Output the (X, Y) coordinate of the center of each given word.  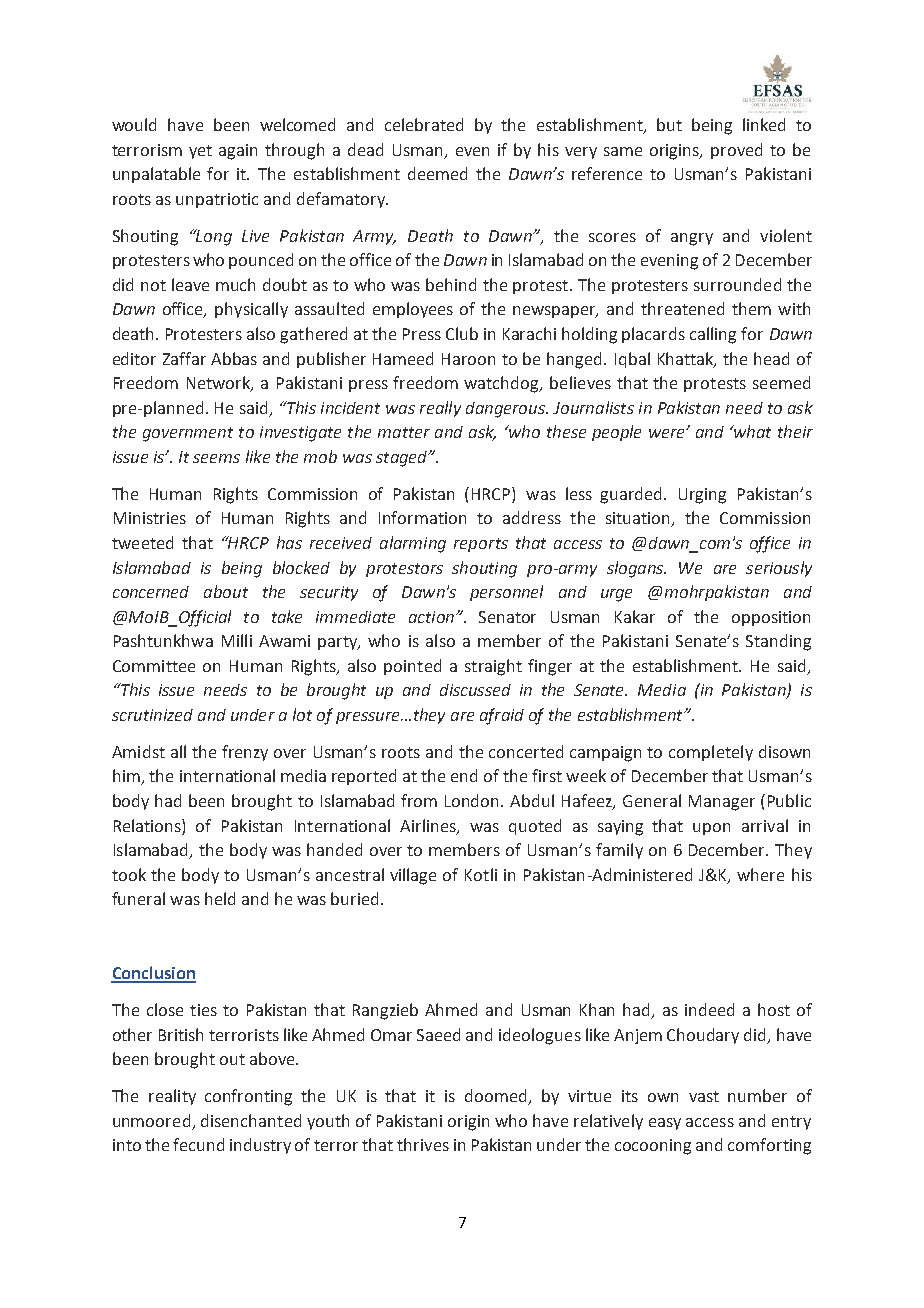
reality (172, 1097)
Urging (702, 496)
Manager (722, 803)
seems (216, 458)
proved (736, 151)
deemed (437, 173)
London (473, 800)
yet (200, 152)
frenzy (245, 753)
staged (403, 459)
